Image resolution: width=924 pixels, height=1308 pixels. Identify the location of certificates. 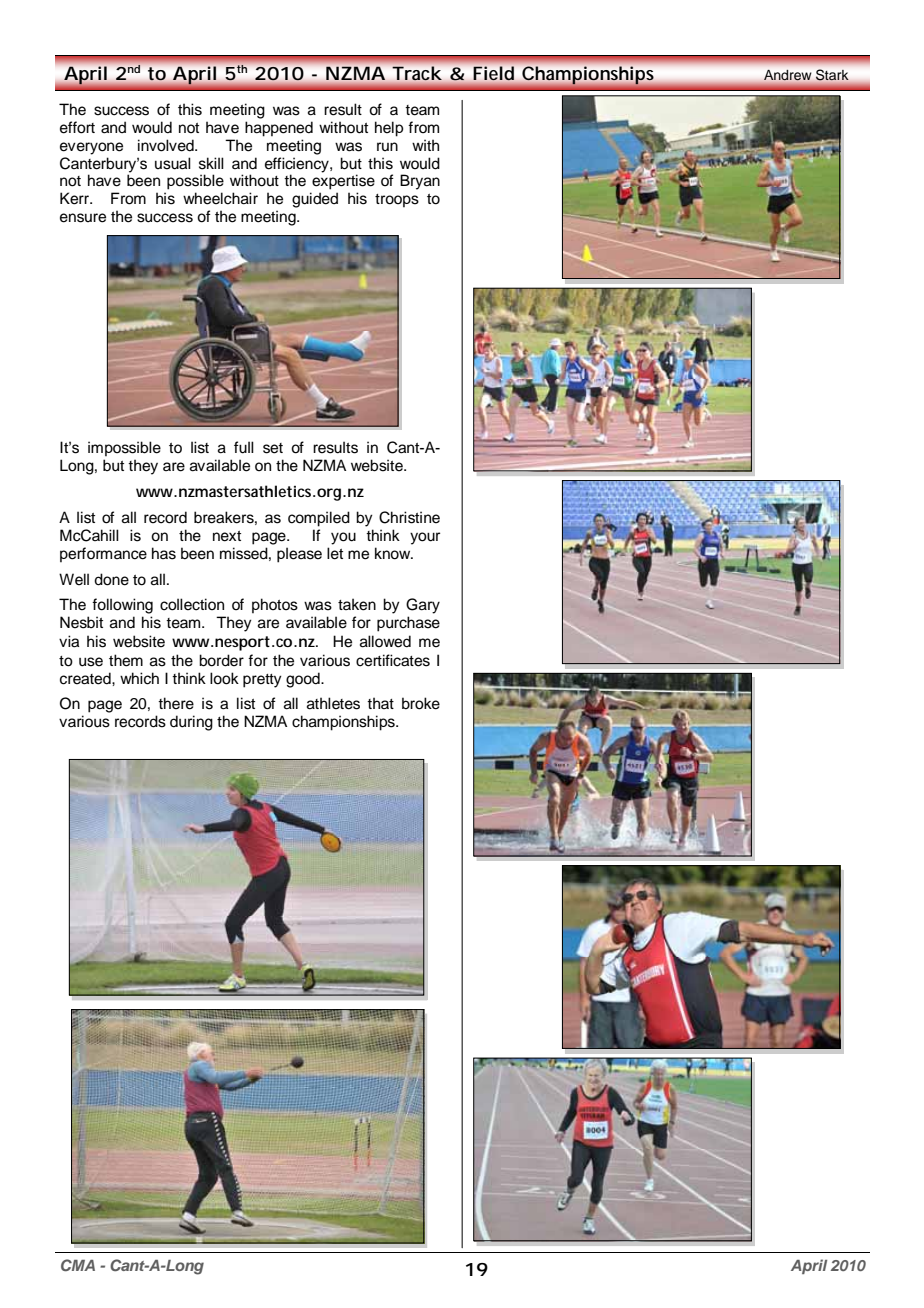
(393, 660).
